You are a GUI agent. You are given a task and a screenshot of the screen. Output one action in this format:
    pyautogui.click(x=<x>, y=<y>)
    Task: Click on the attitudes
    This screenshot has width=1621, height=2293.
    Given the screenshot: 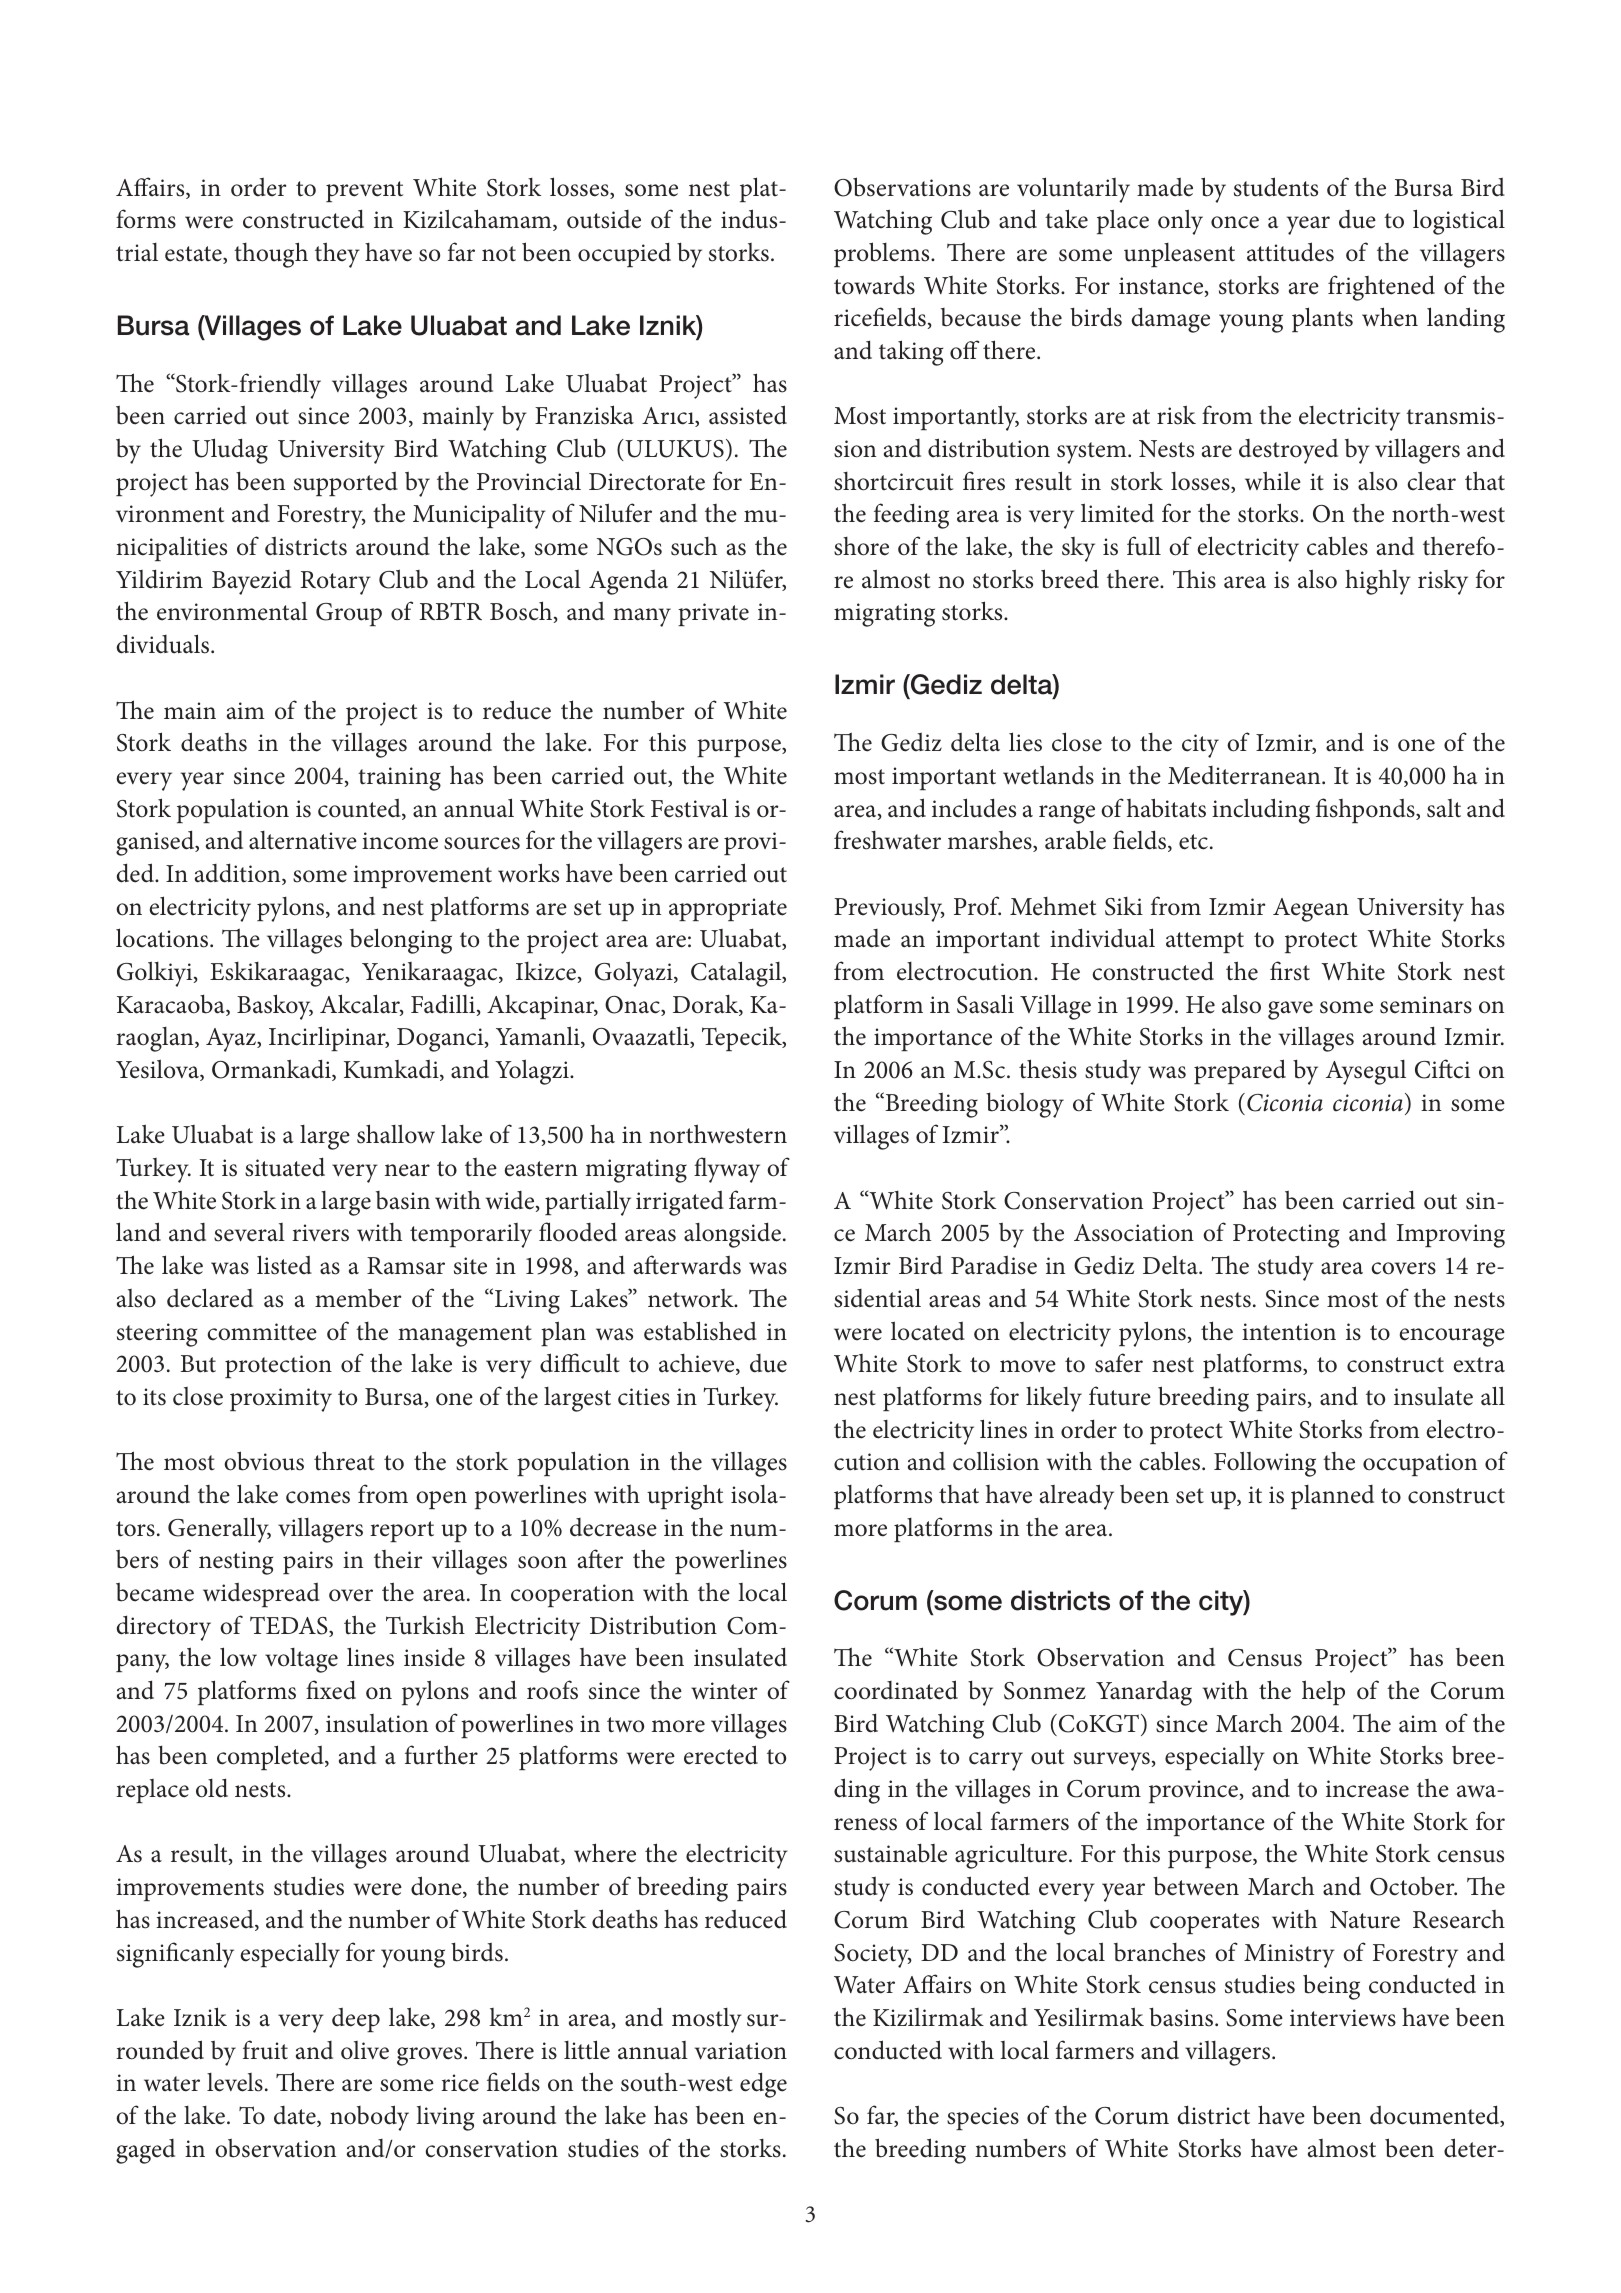 What is the action you would take?
    pyautogui.click(x=1290, y=252)
